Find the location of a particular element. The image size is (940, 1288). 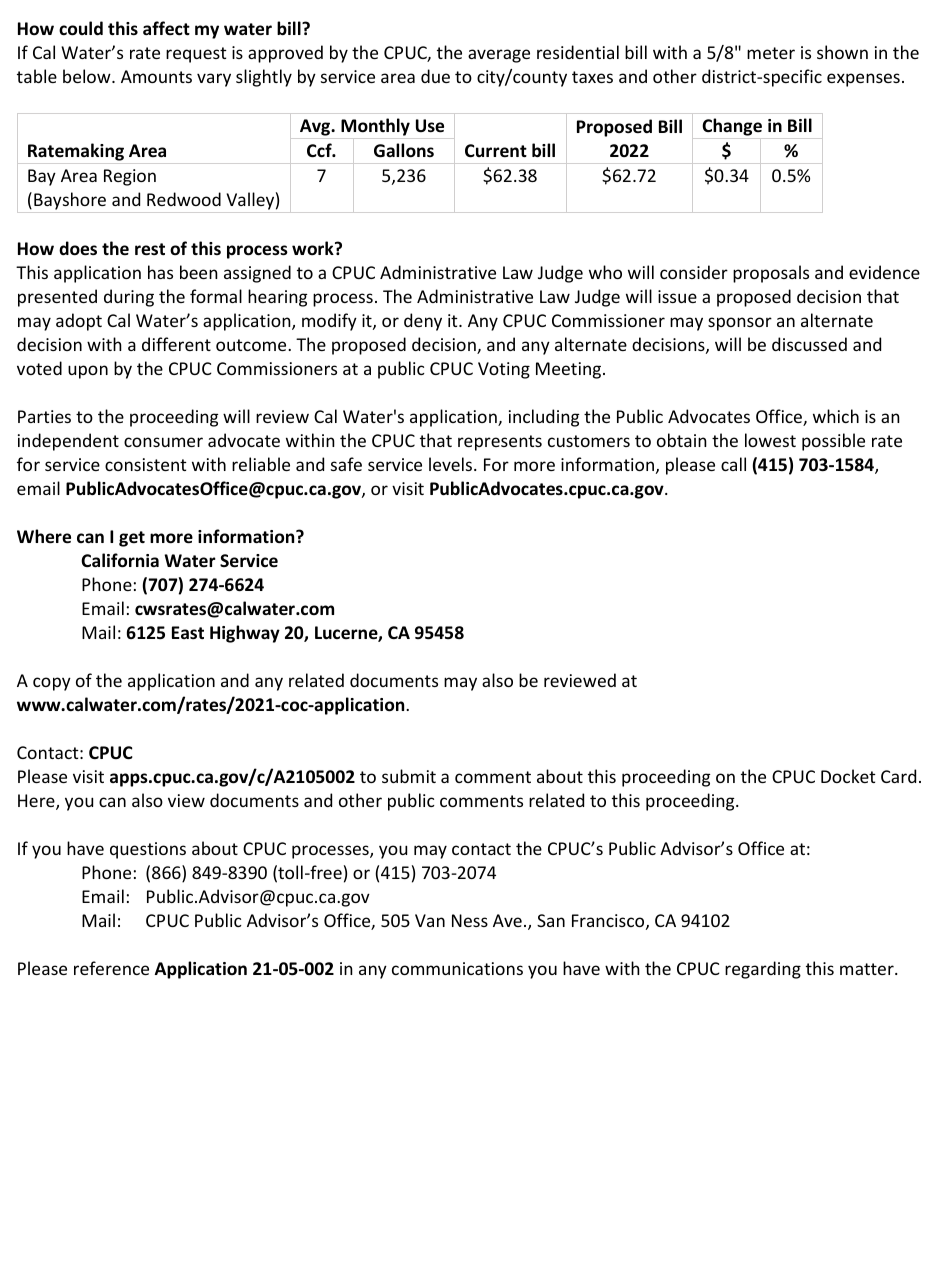

reference is located at coordinates (111, 968).
